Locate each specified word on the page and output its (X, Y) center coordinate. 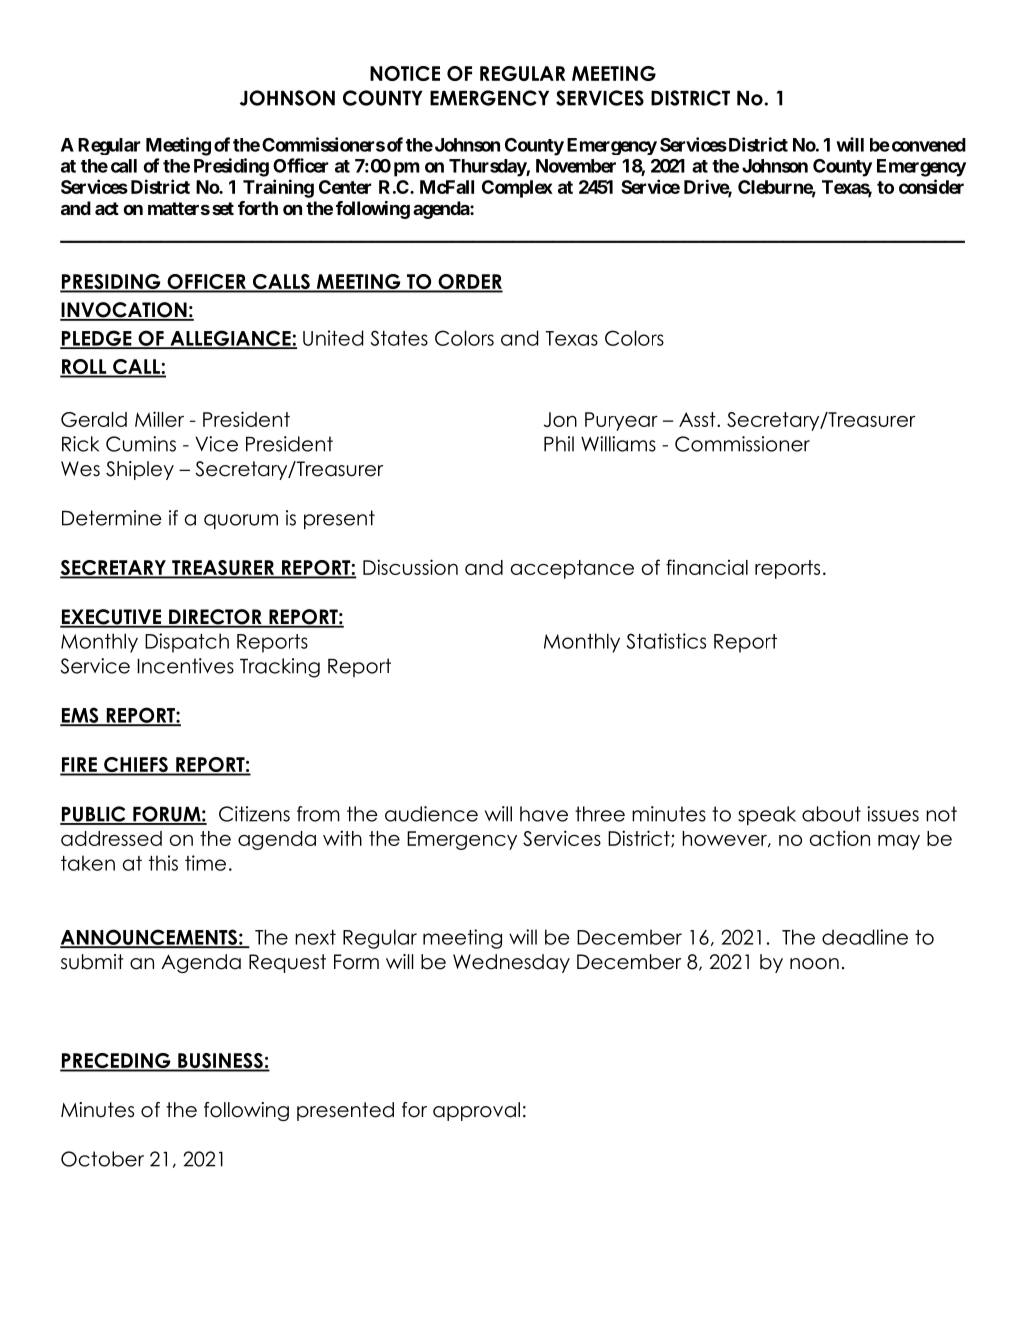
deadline (865, 937)
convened (927, 145)
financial (707, 567)
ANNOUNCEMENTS (149, 938)
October (102, 1159)
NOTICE (405, 73)
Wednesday (511, 963)
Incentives (185, 666)
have (544, 814)
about (831, 814)
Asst (698, 419)
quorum (241, 521)
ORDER (469, 283)
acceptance (572, 569)
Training (278, 188)
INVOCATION (124, 311)
